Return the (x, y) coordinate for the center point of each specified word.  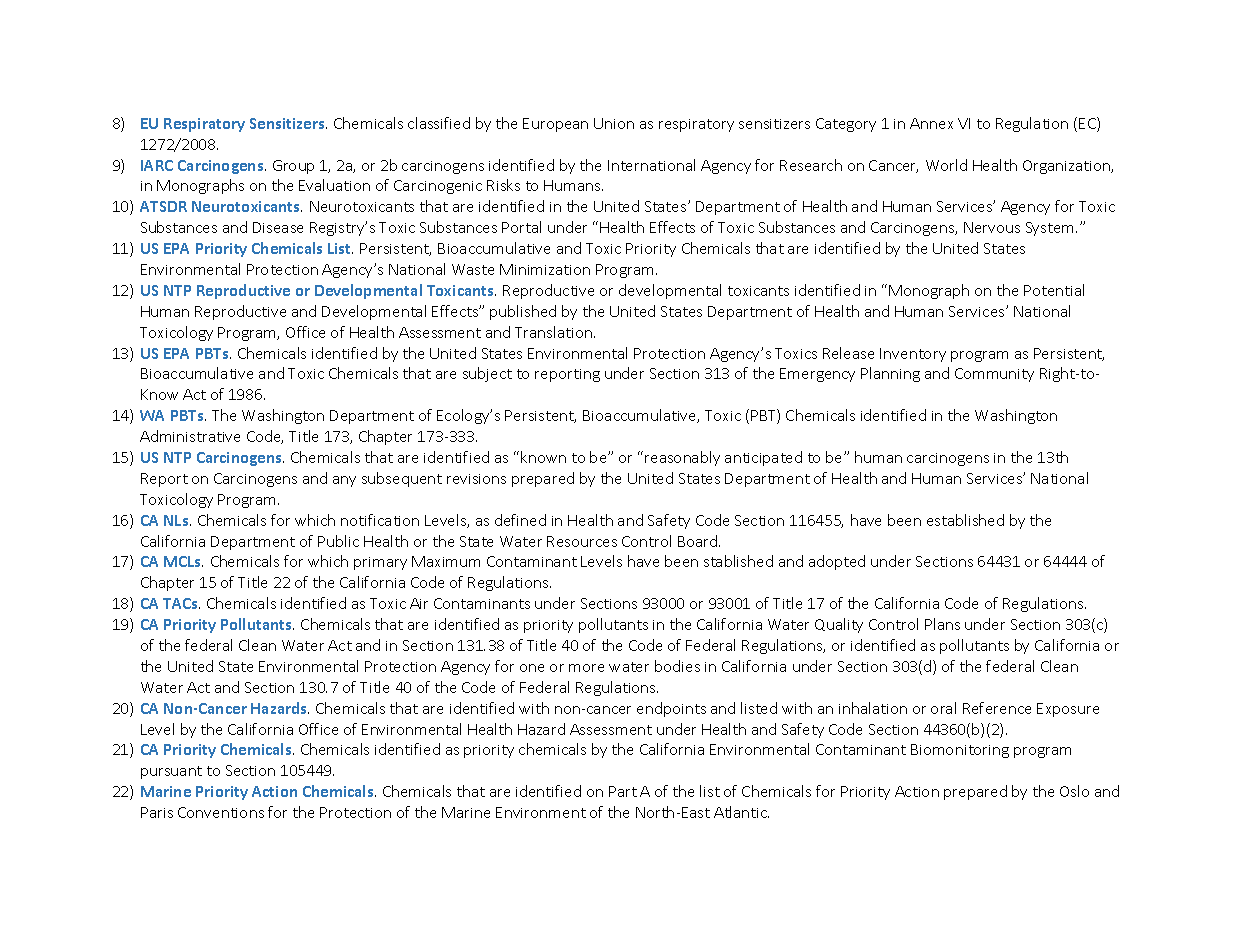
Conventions (221, 812)
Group (293, 167)
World (946, 165)
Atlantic (741, 812)
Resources (582, 541)
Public (338, 541)
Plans (942, 624)
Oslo (1074, 791)
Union (614, 123)
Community (994, 375)
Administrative (190, 436)
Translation (555, 332)
